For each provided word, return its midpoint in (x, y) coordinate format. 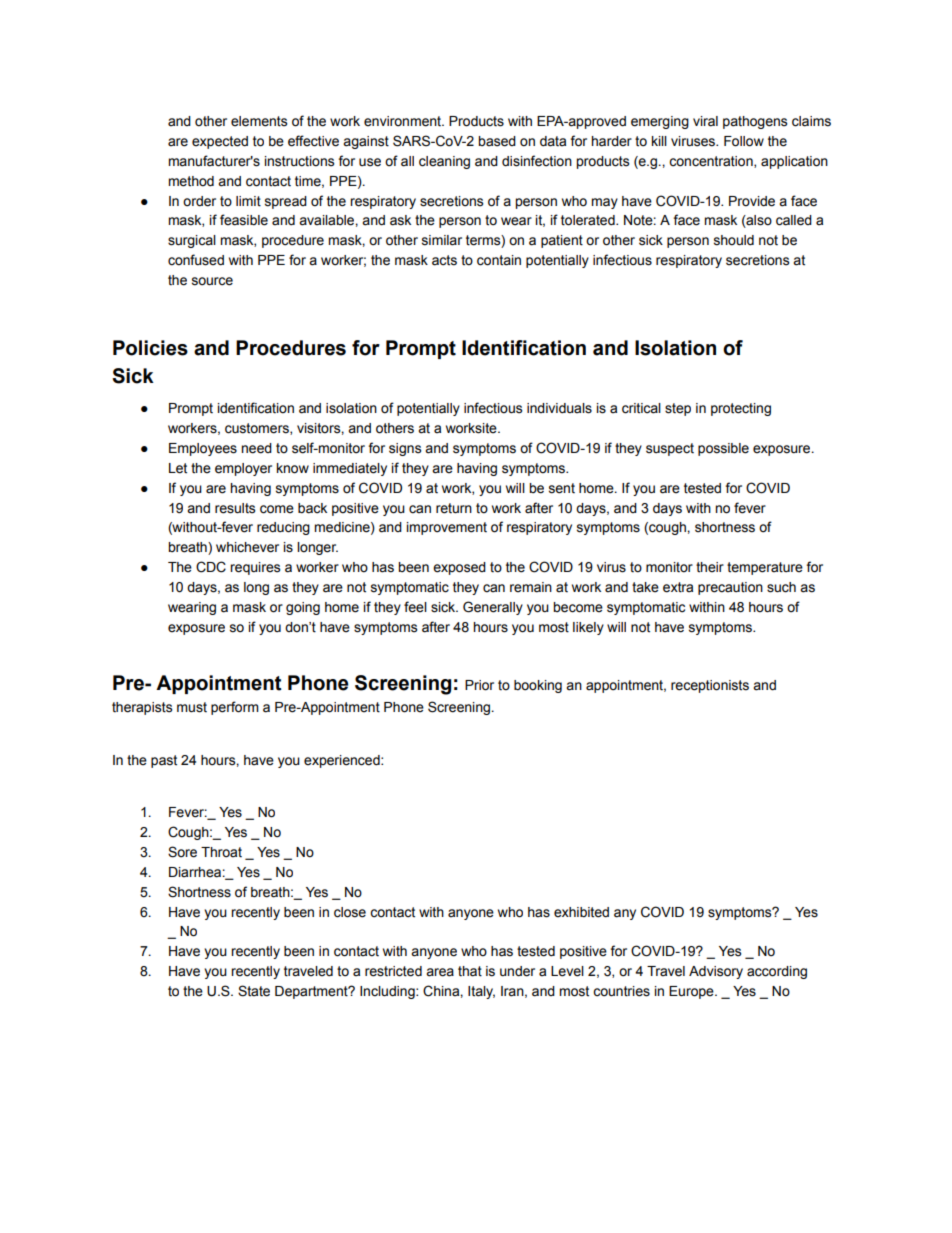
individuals (559, 408)
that (470, 971)
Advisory (716, 972)
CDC (211, 567)
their (710, 567)
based (497, 141)
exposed (459, 568)
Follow (744, 141)
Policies (150, 348)
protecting (741, 409)
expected (220, 142)
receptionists (710, 686)
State (254, 991)
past (164, 761)
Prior (479, 685)
